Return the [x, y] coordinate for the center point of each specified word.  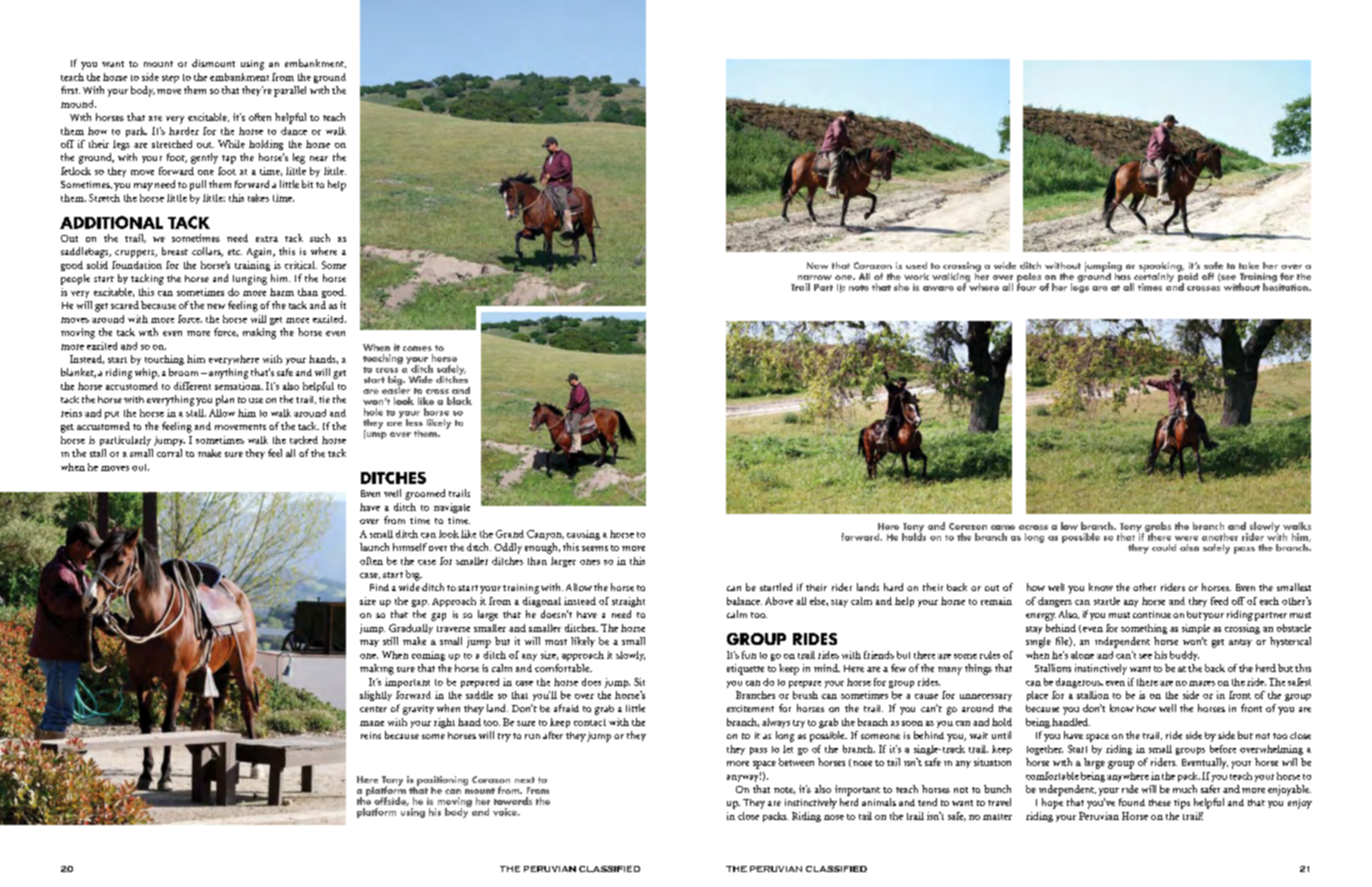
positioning [442, 782]
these [1160, 802]
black [459, 401]
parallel [290, 91]
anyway [744, 777]
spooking [1161, 268]
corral [169, 453]
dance [294, 131]
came [1003, 527]
